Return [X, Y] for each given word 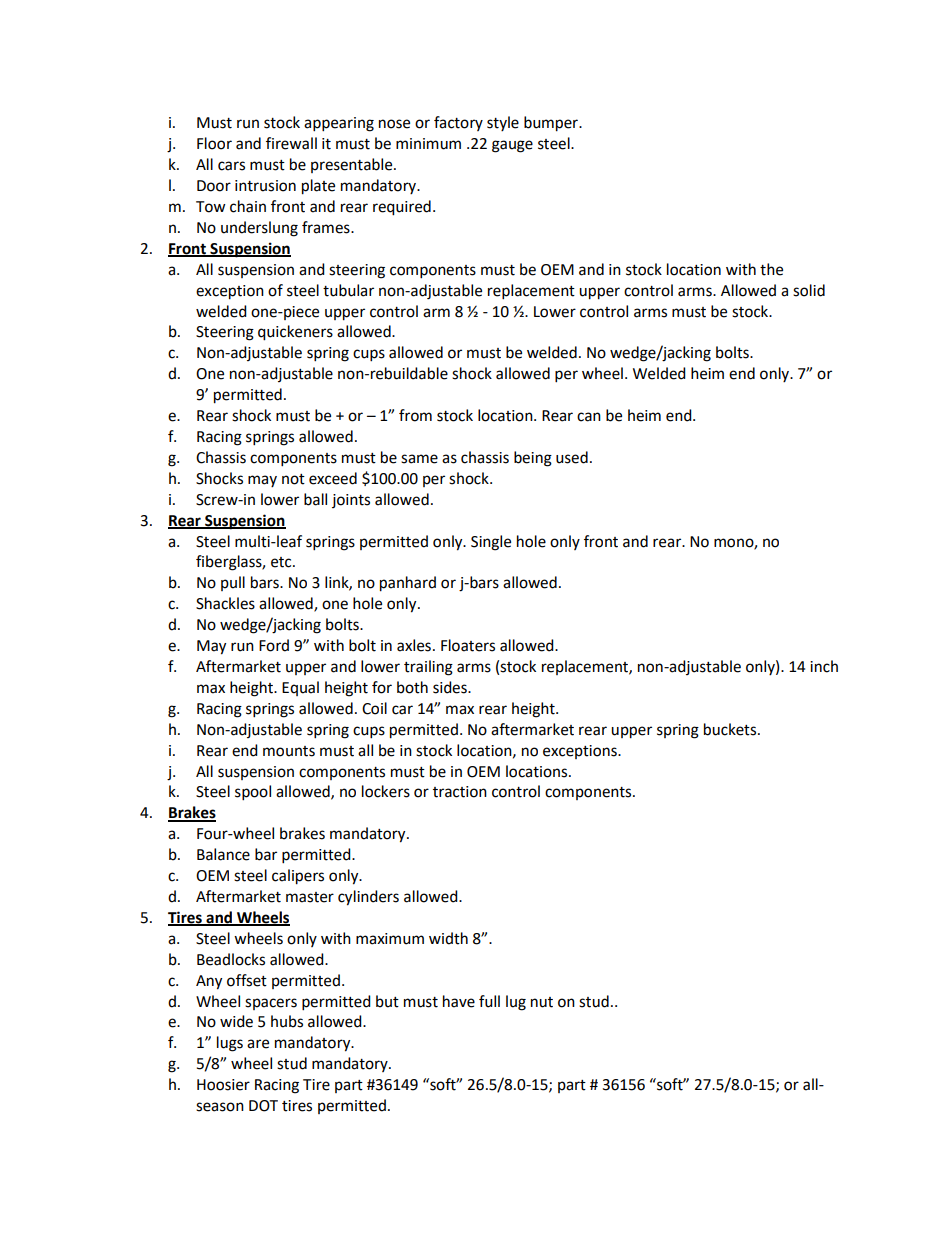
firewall [291, 143]
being [533, 459]
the [771, 269]
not [293, 479]
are [258, 1044]
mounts [289, 751]
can [589, 417]
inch [824, 666]
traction [460, 792]
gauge [512, 146]
